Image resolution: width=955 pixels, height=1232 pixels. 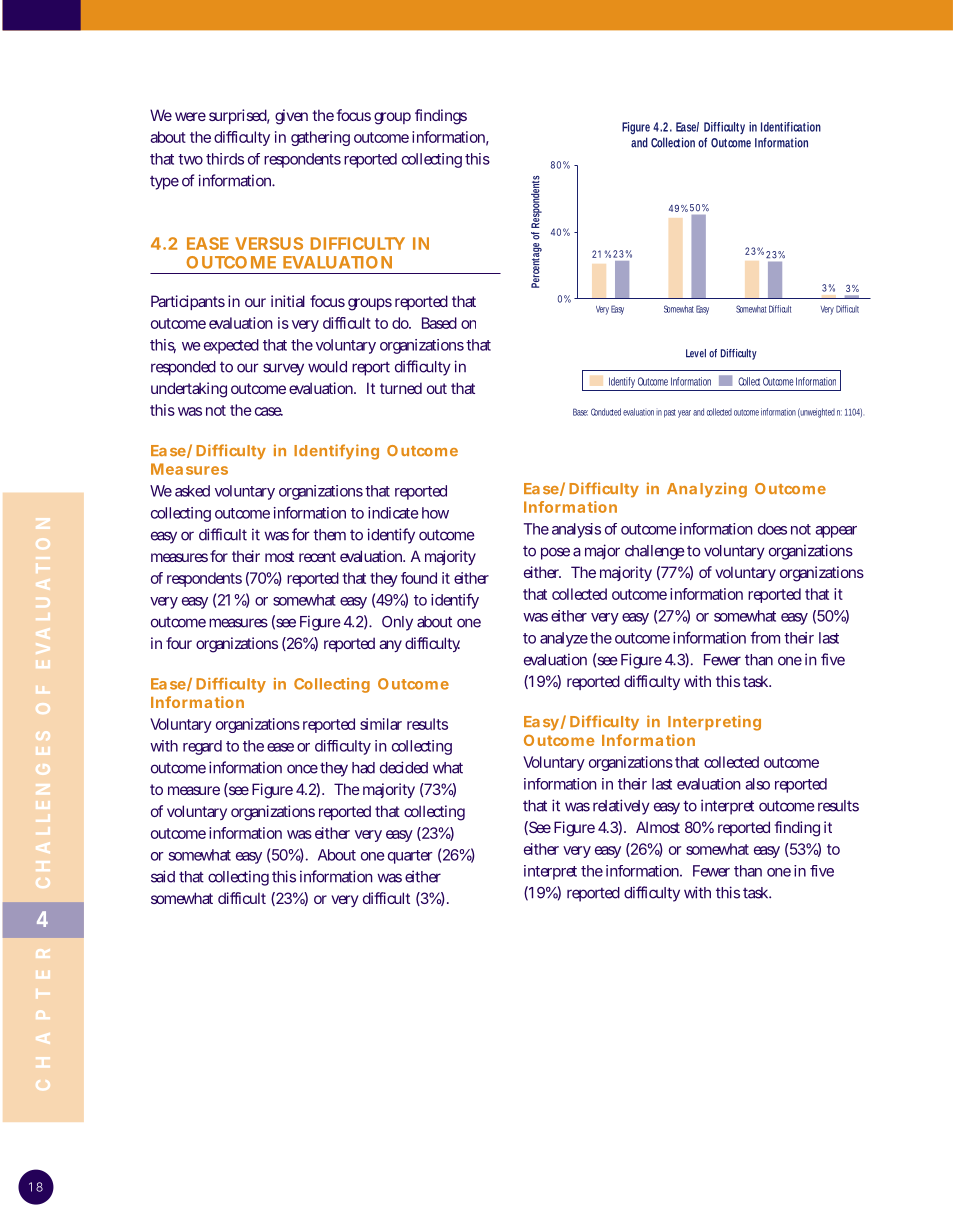 What do you see at coordinates (225, 159) in the screenshot?
I see `thirds` at bounding box center [225, 159].
